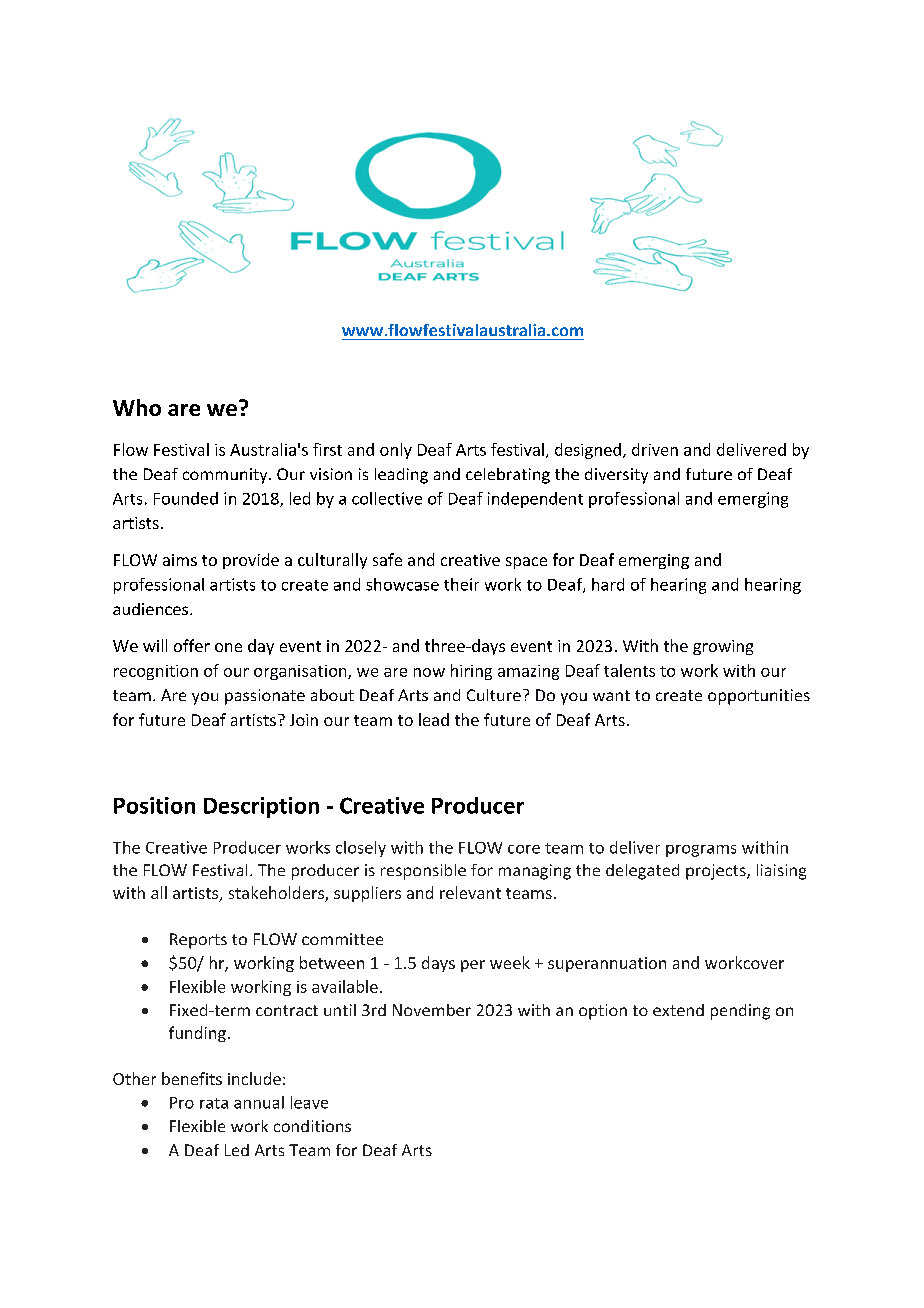 The image size is (924, 1308). What do you see at coordinates (137, 407) in the page?
I see `Who` at bounding box center [137, 407].
